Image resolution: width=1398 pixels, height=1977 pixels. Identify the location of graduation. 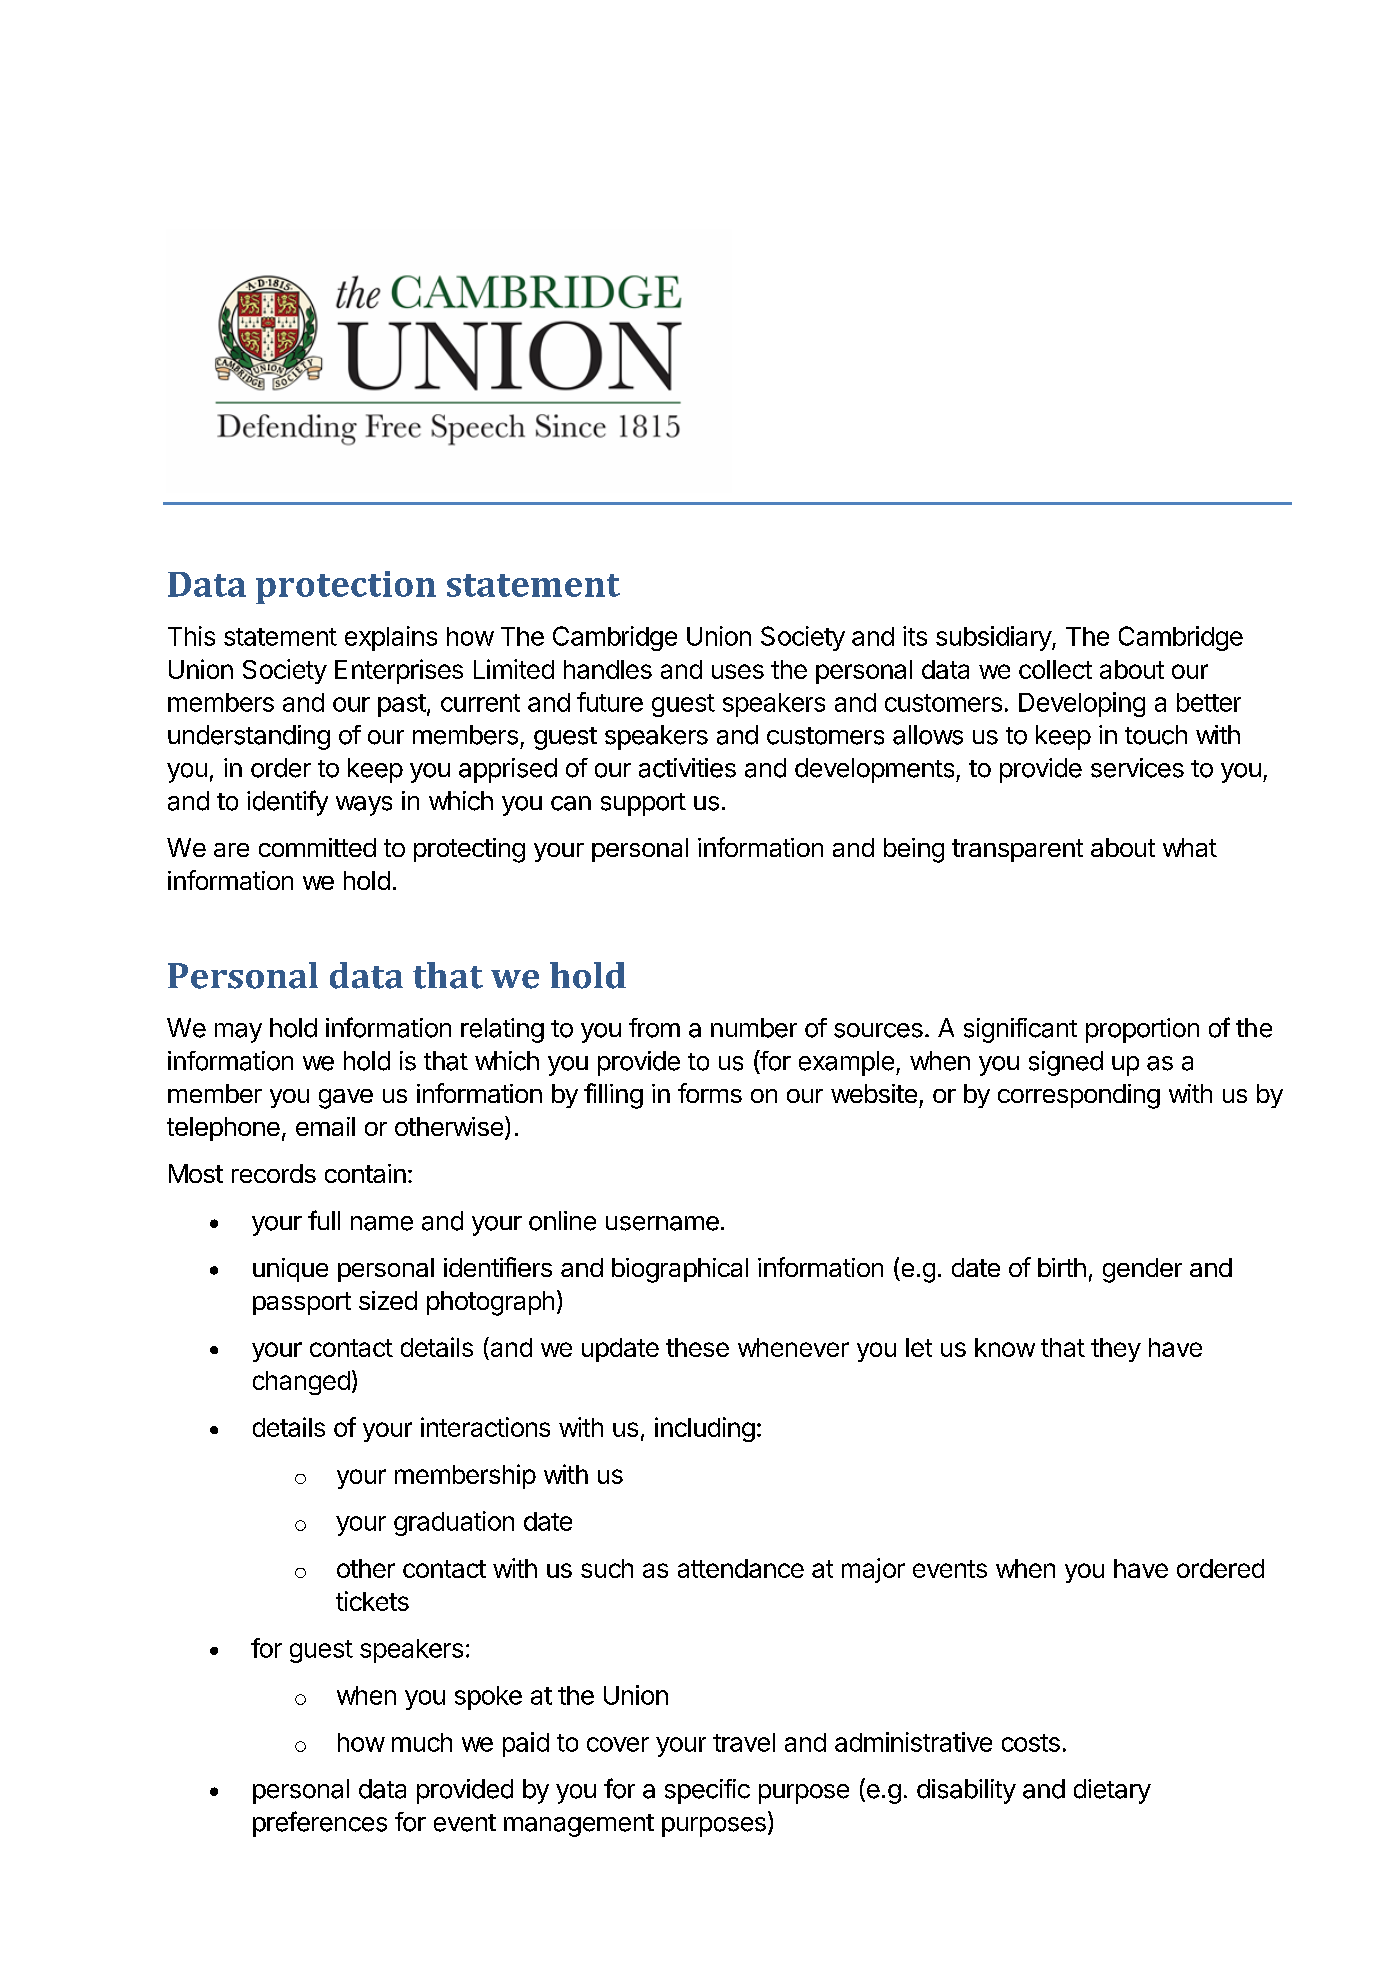
(454, 1523).
